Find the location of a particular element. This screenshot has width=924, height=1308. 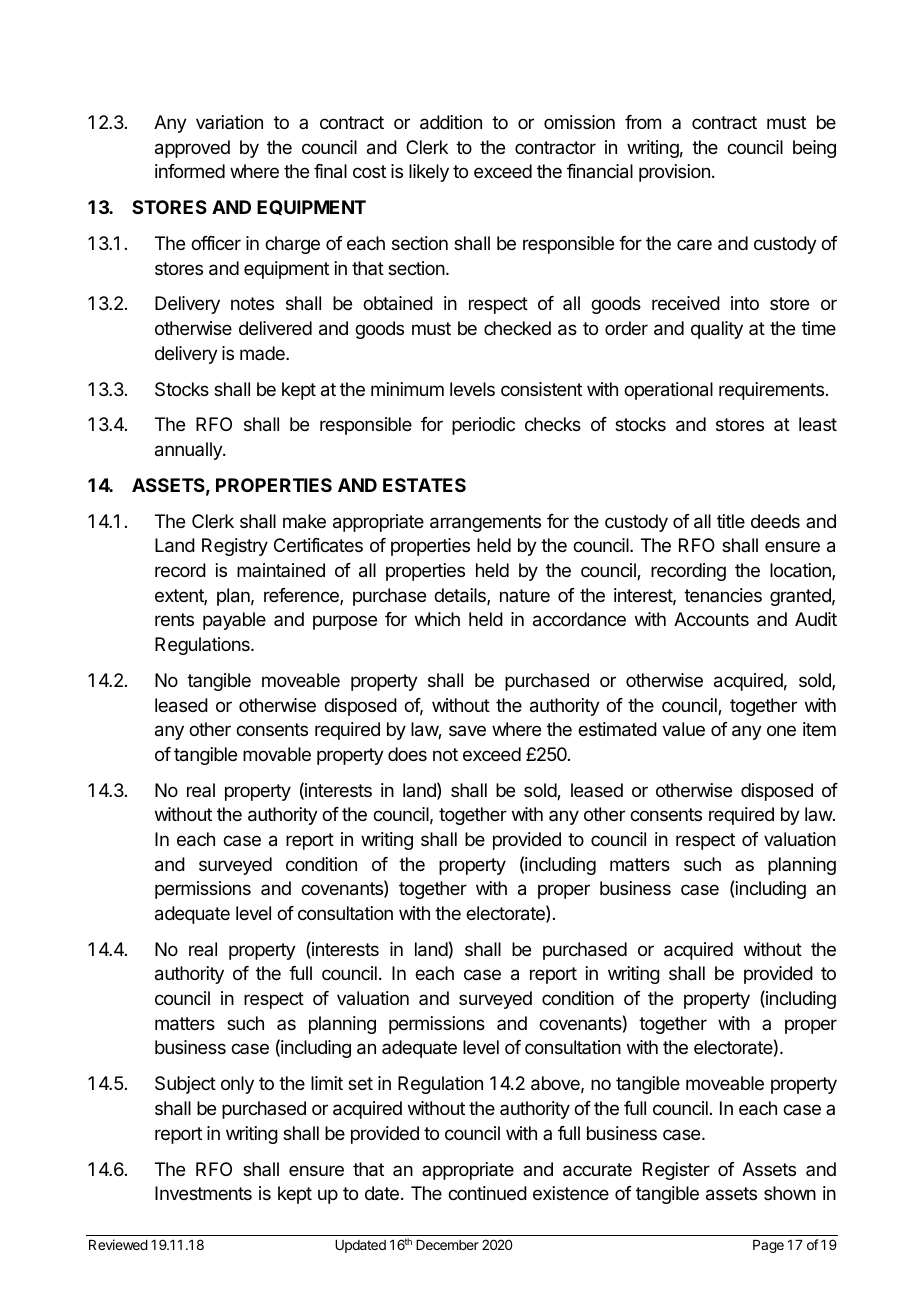

save is located at coordinates (467, 730).
